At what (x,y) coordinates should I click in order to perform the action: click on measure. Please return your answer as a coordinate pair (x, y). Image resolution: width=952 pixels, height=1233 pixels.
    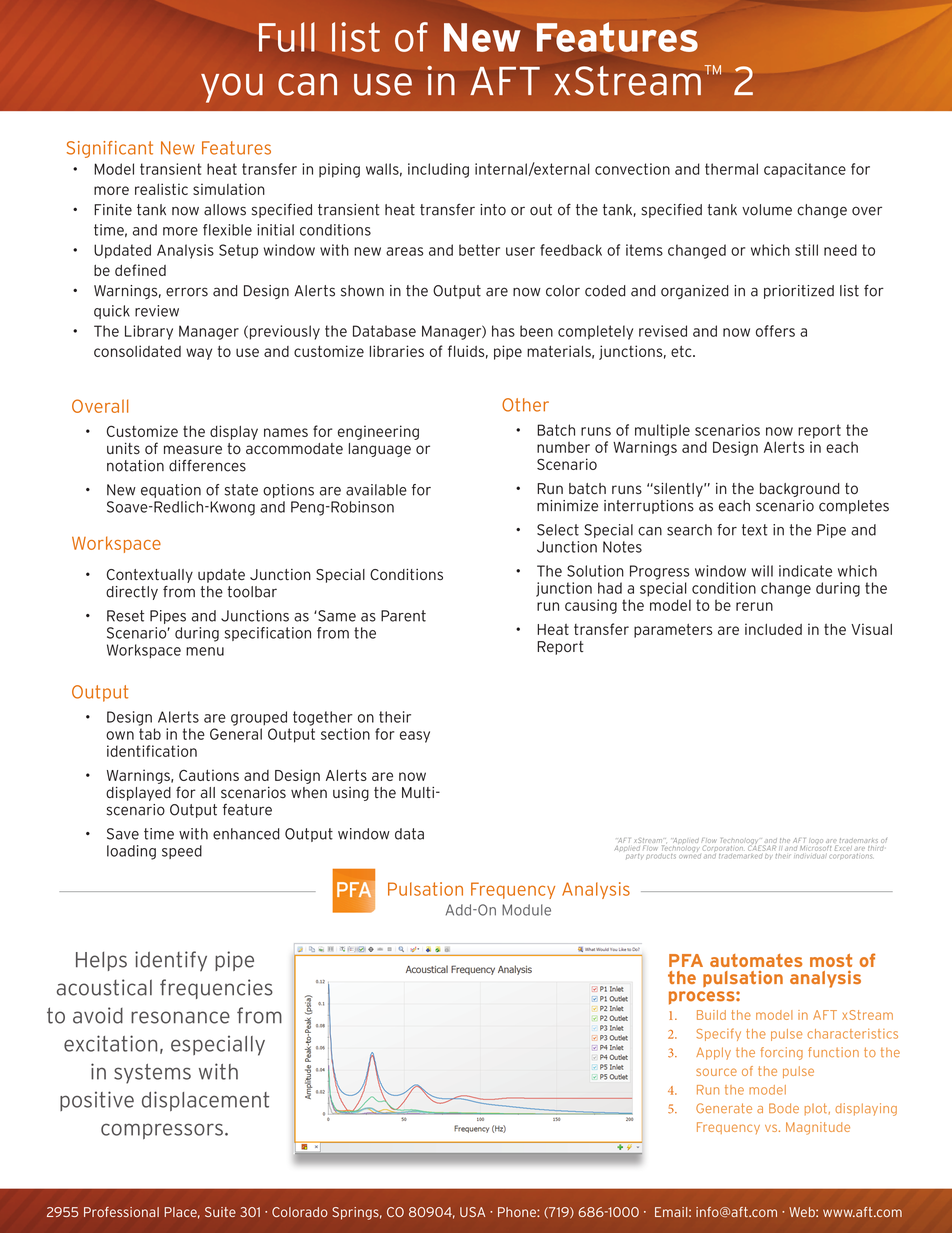
    Looking at the image, I should click on (193, 450).
